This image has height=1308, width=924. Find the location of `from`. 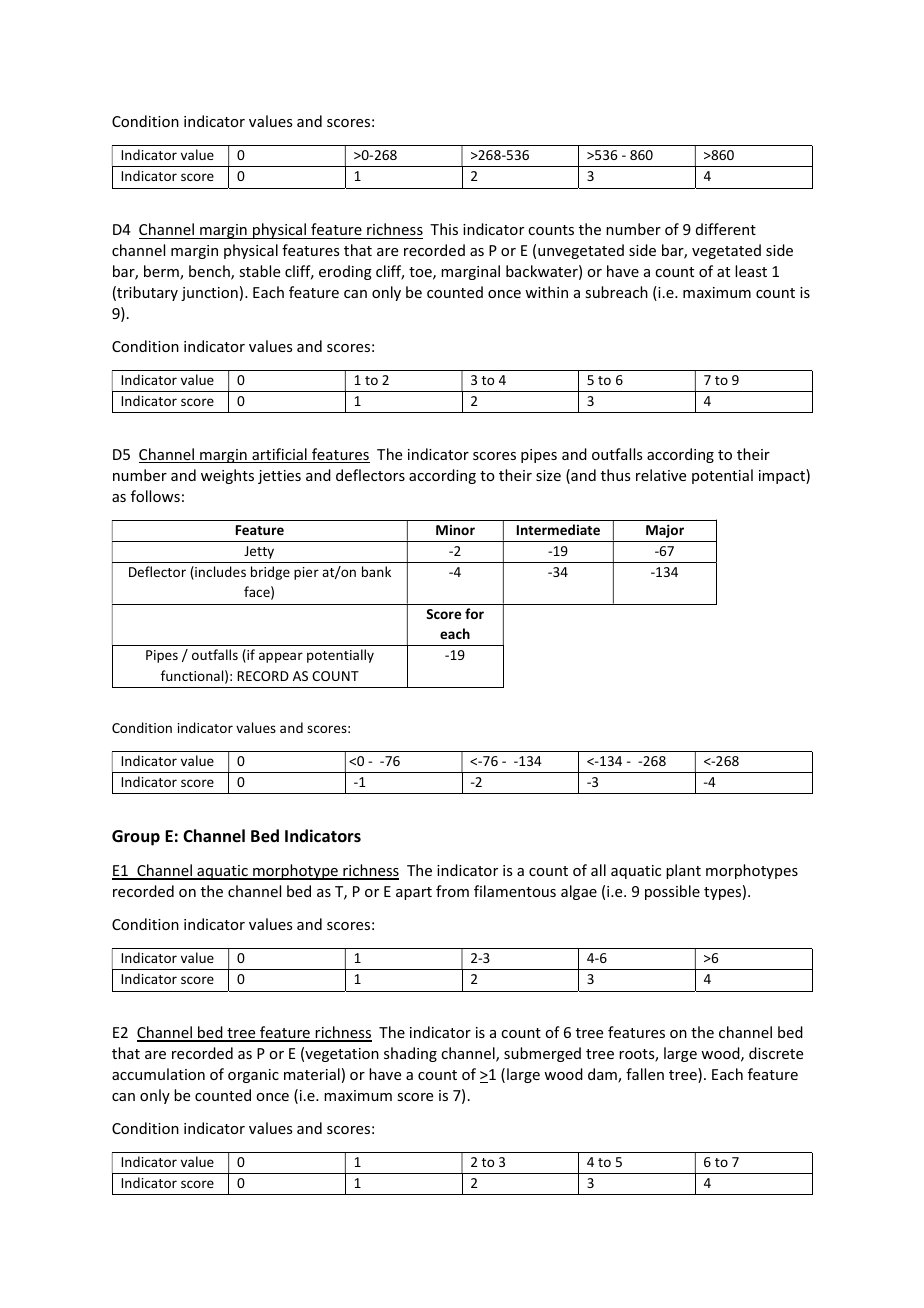

from is located at coordinates (452, 891).
